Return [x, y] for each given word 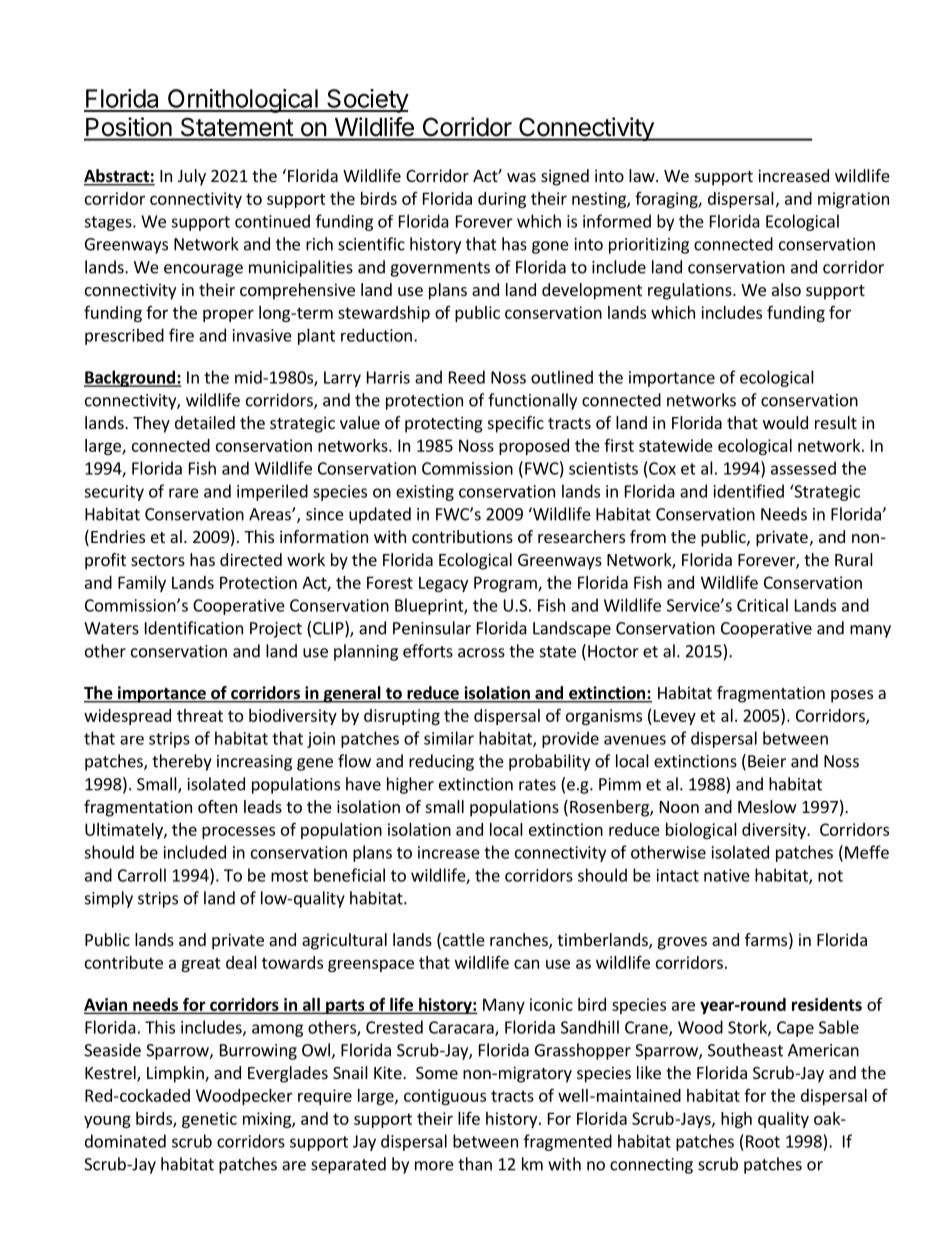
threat [200, 715]
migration [853, 200]
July [192, 177]
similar [449, 738]
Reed [467, 377]
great [201, 964]
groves [682, 943]
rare [184, 493]
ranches [520, 941]
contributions [462, 536]
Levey [673, 717]
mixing [268, 1120]
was [521, 177]
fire [181, 335]
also [786, 289]
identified [749, 491]
